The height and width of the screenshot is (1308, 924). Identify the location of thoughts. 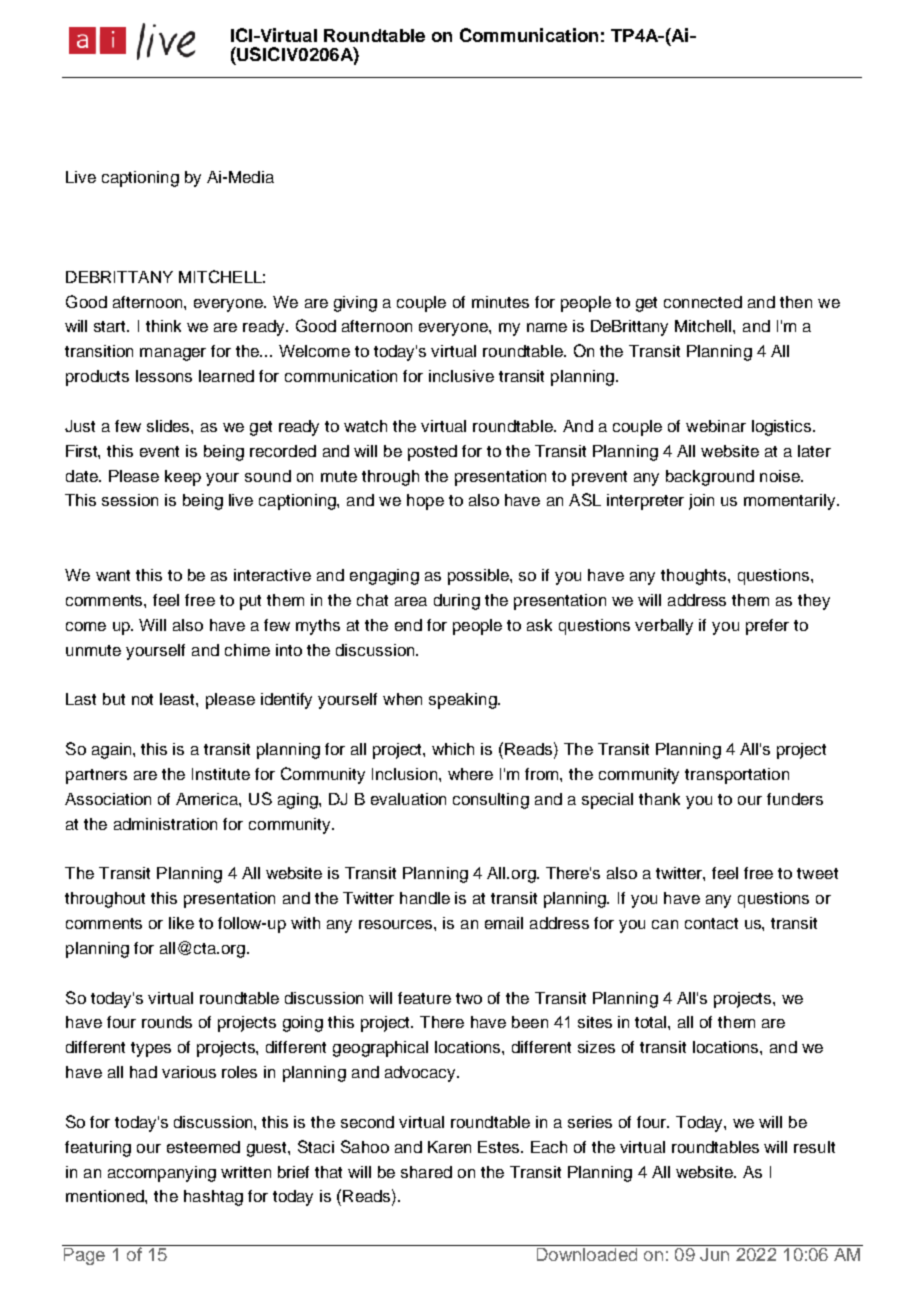
(695, 577).
